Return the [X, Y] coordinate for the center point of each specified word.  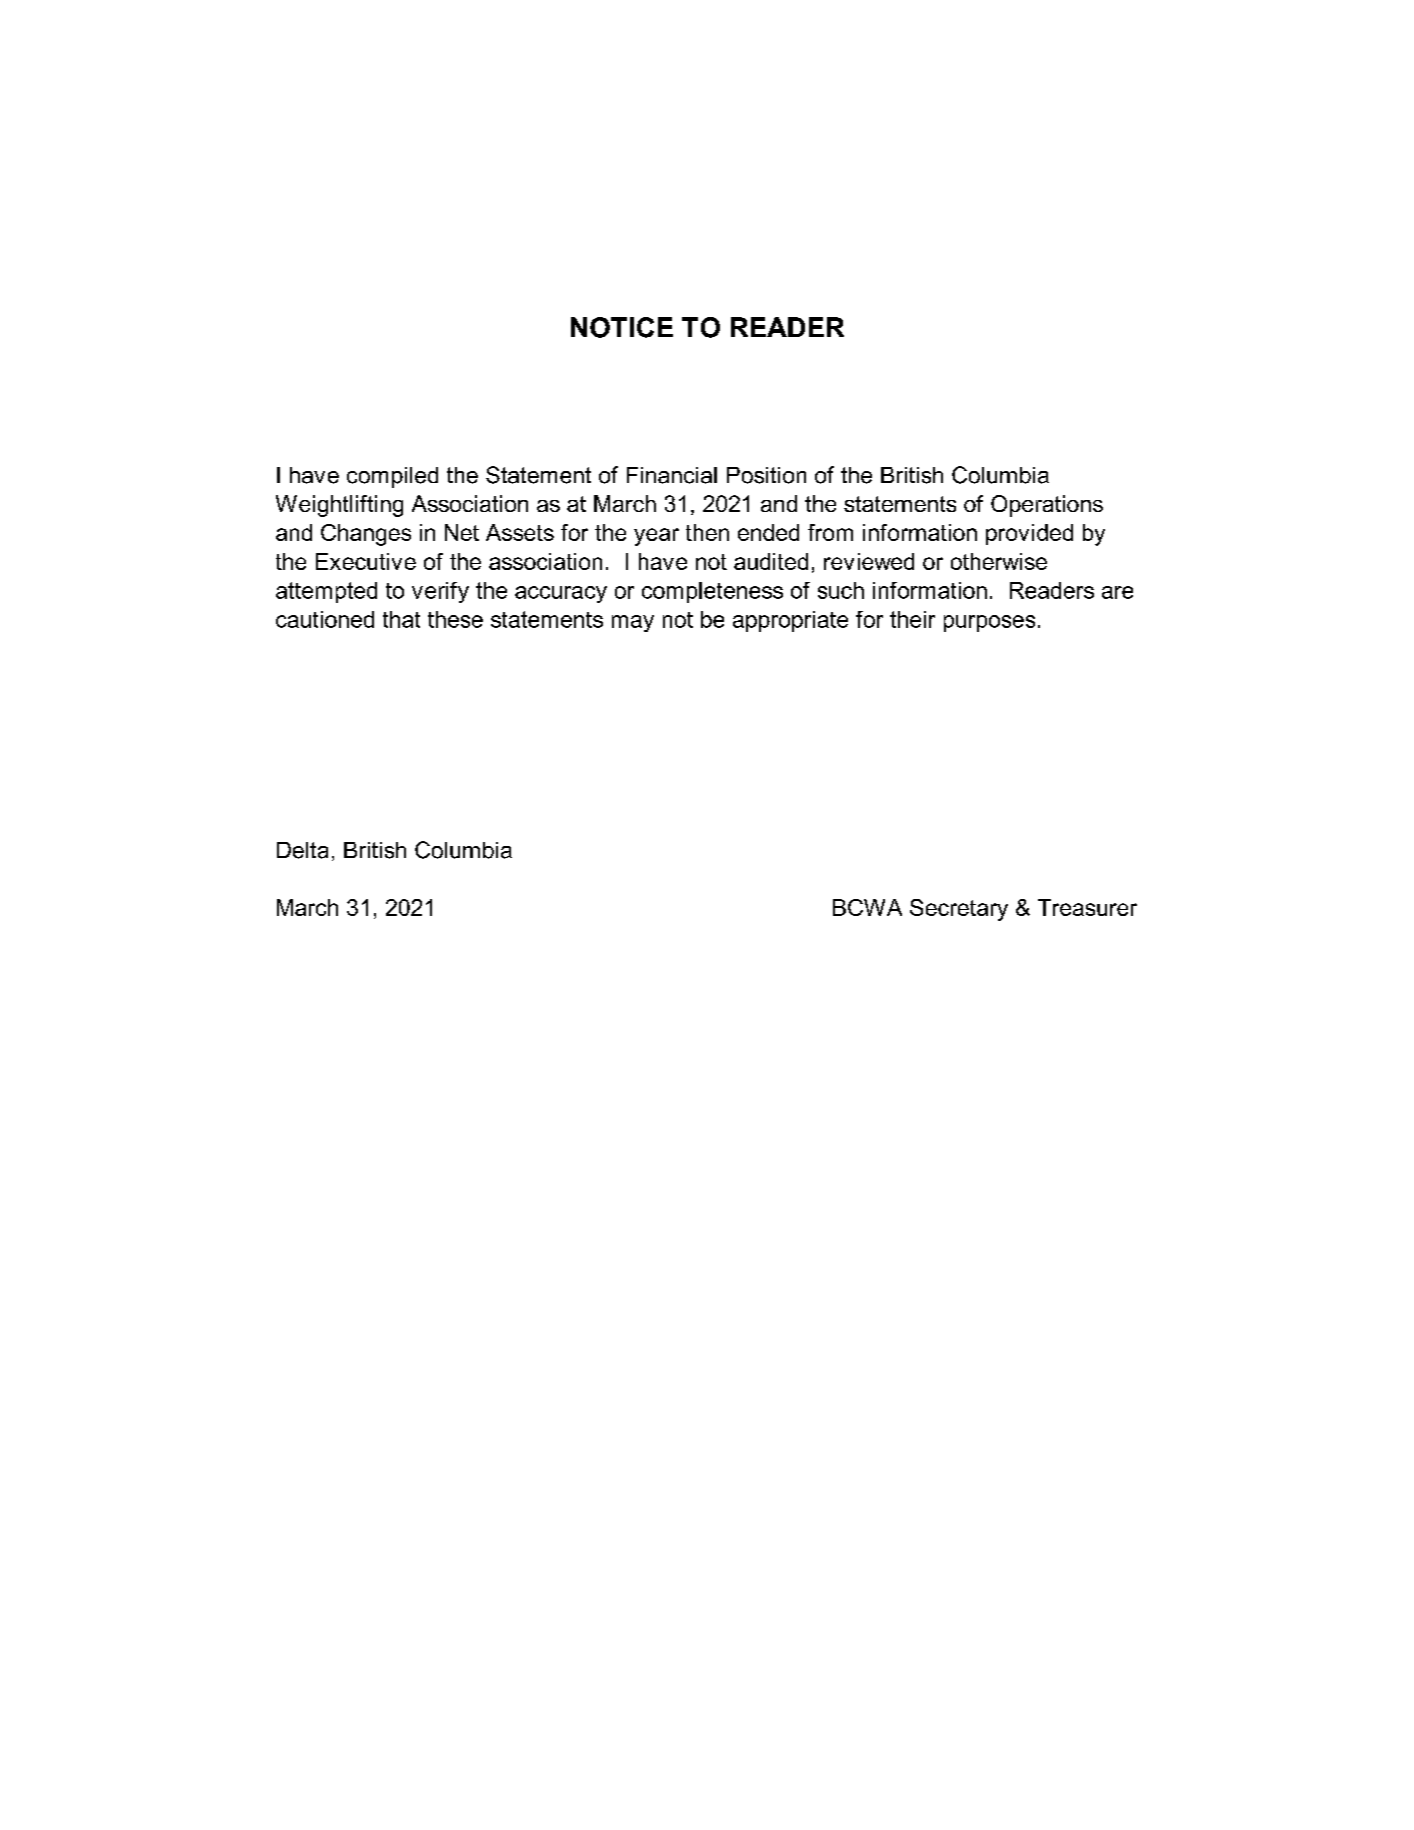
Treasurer [1087, 907]
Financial [672, 475]
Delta [302, 850]
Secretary [959, 910]
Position [766, 475]
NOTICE [622, 327]
